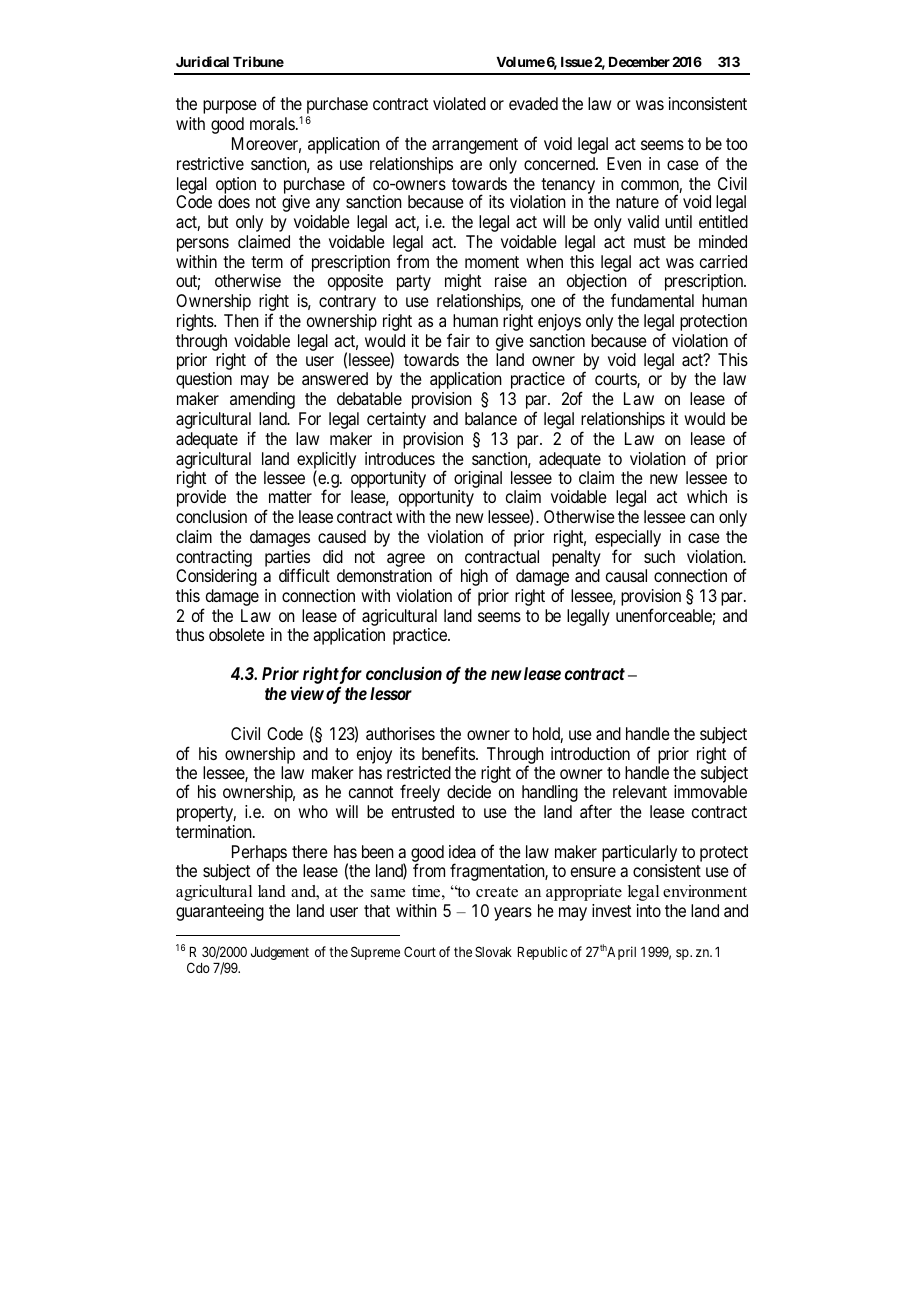 The image size is (924, 1308). Describe the element at coordinates (493, 951) in the screenshot. I see `Slovak` at that location.
